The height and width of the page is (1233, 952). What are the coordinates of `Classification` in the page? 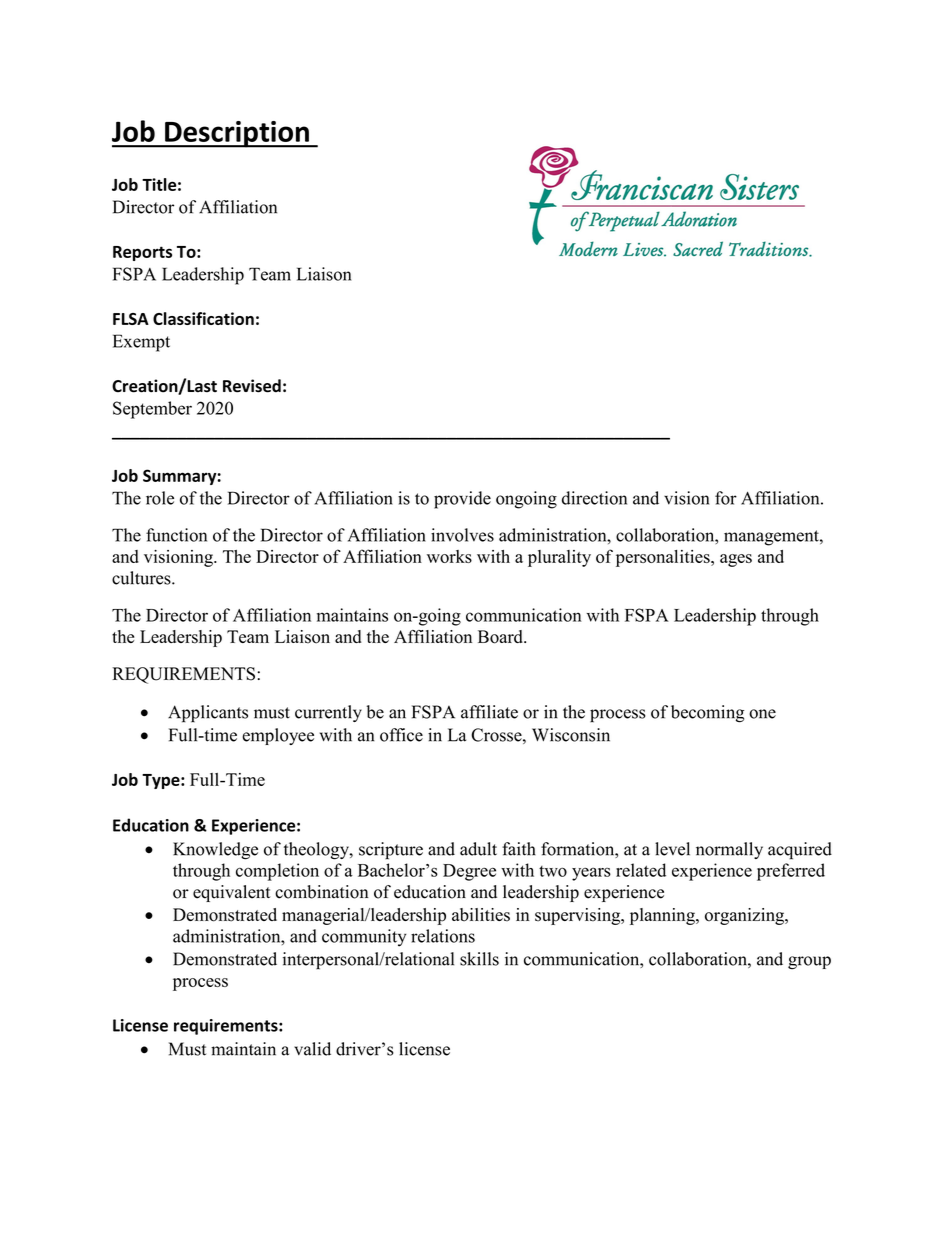 It's located at (203, 318).
